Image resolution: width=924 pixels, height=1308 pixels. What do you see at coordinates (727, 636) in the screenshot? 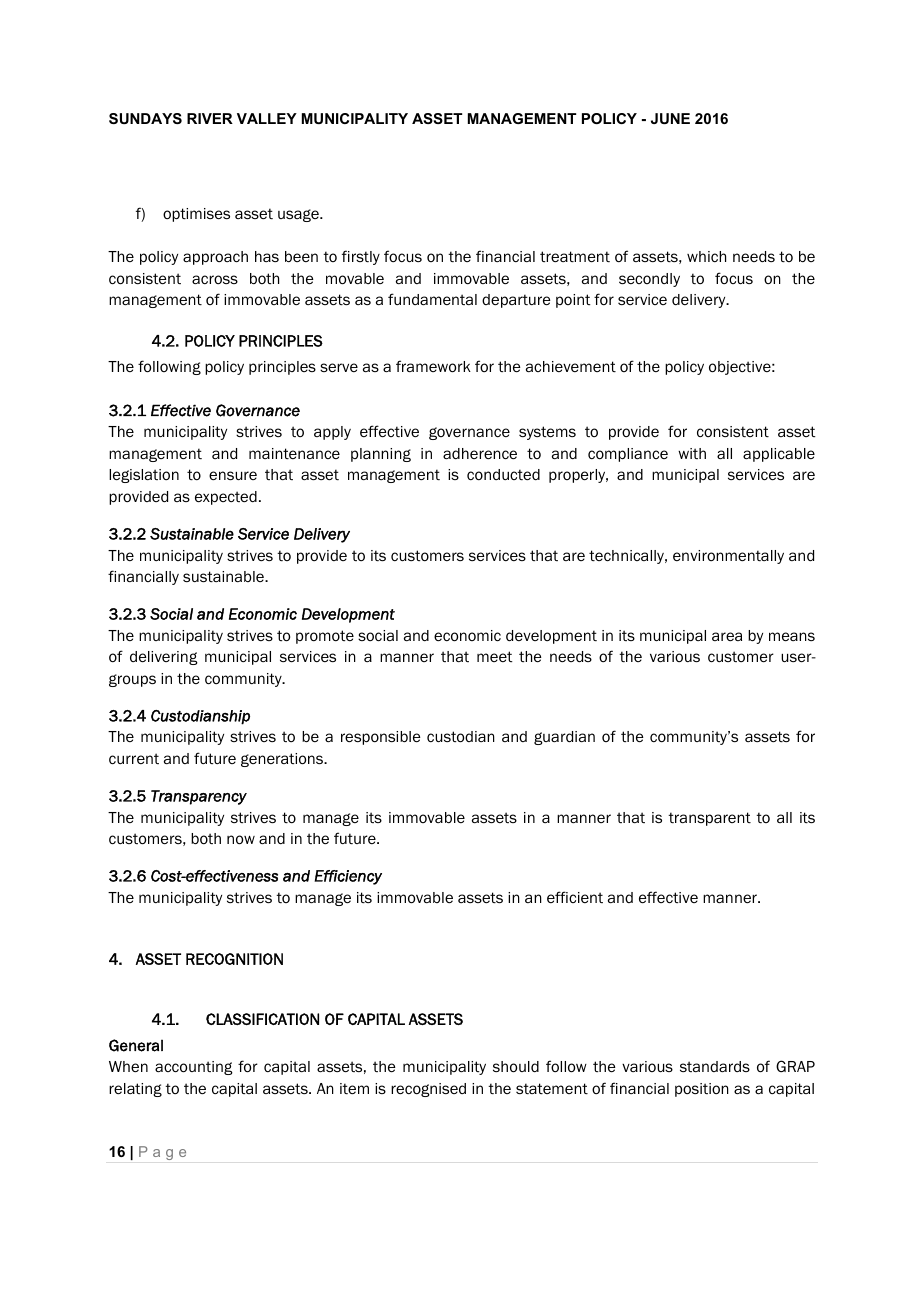
I see `area` at bounding box center [727, 636].
